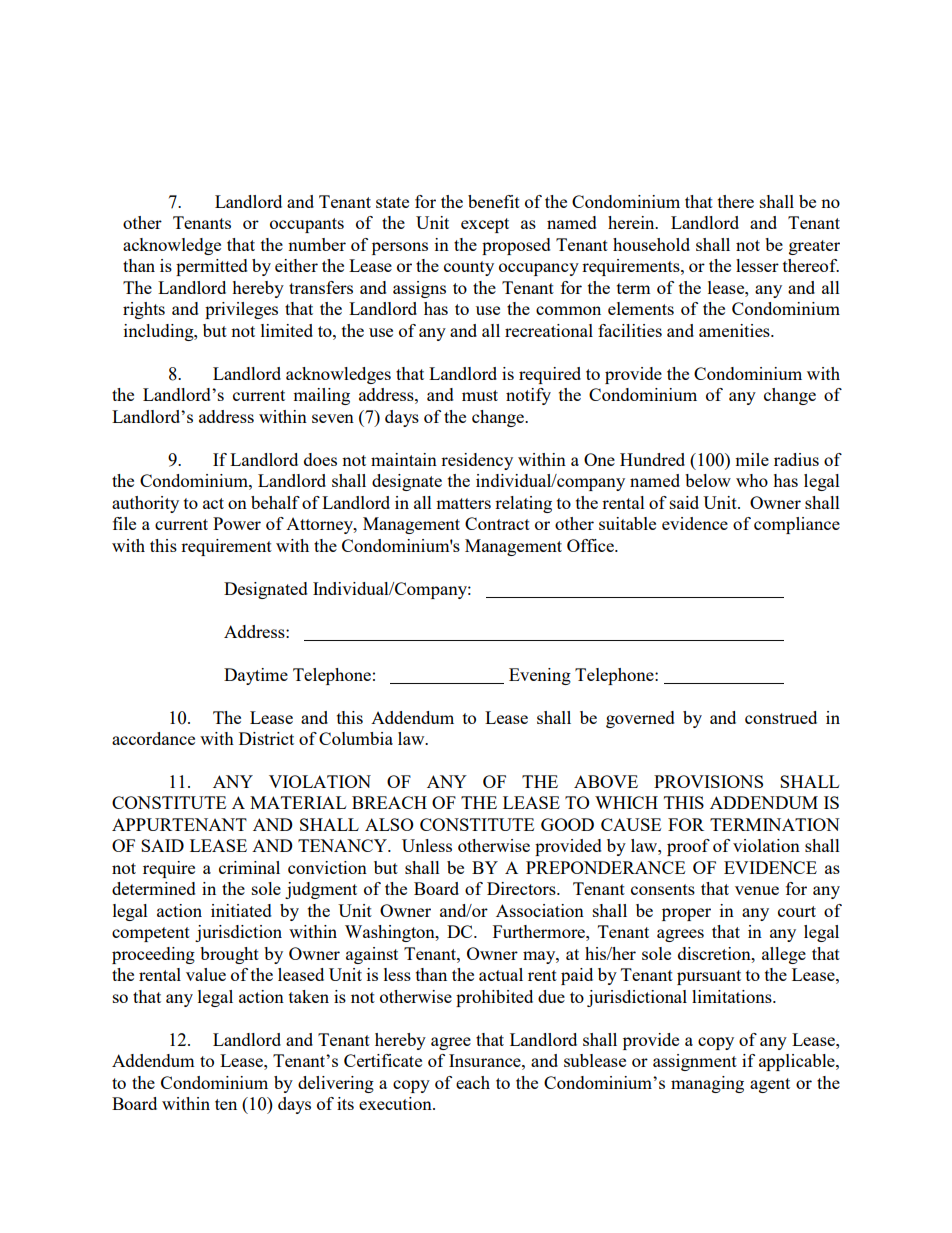 The height and width of the screenshot is (1233, 952). What do you see at coordinates (540, 676) in the screenshot?
I see `Evening` at bounding box center [540, 676].
